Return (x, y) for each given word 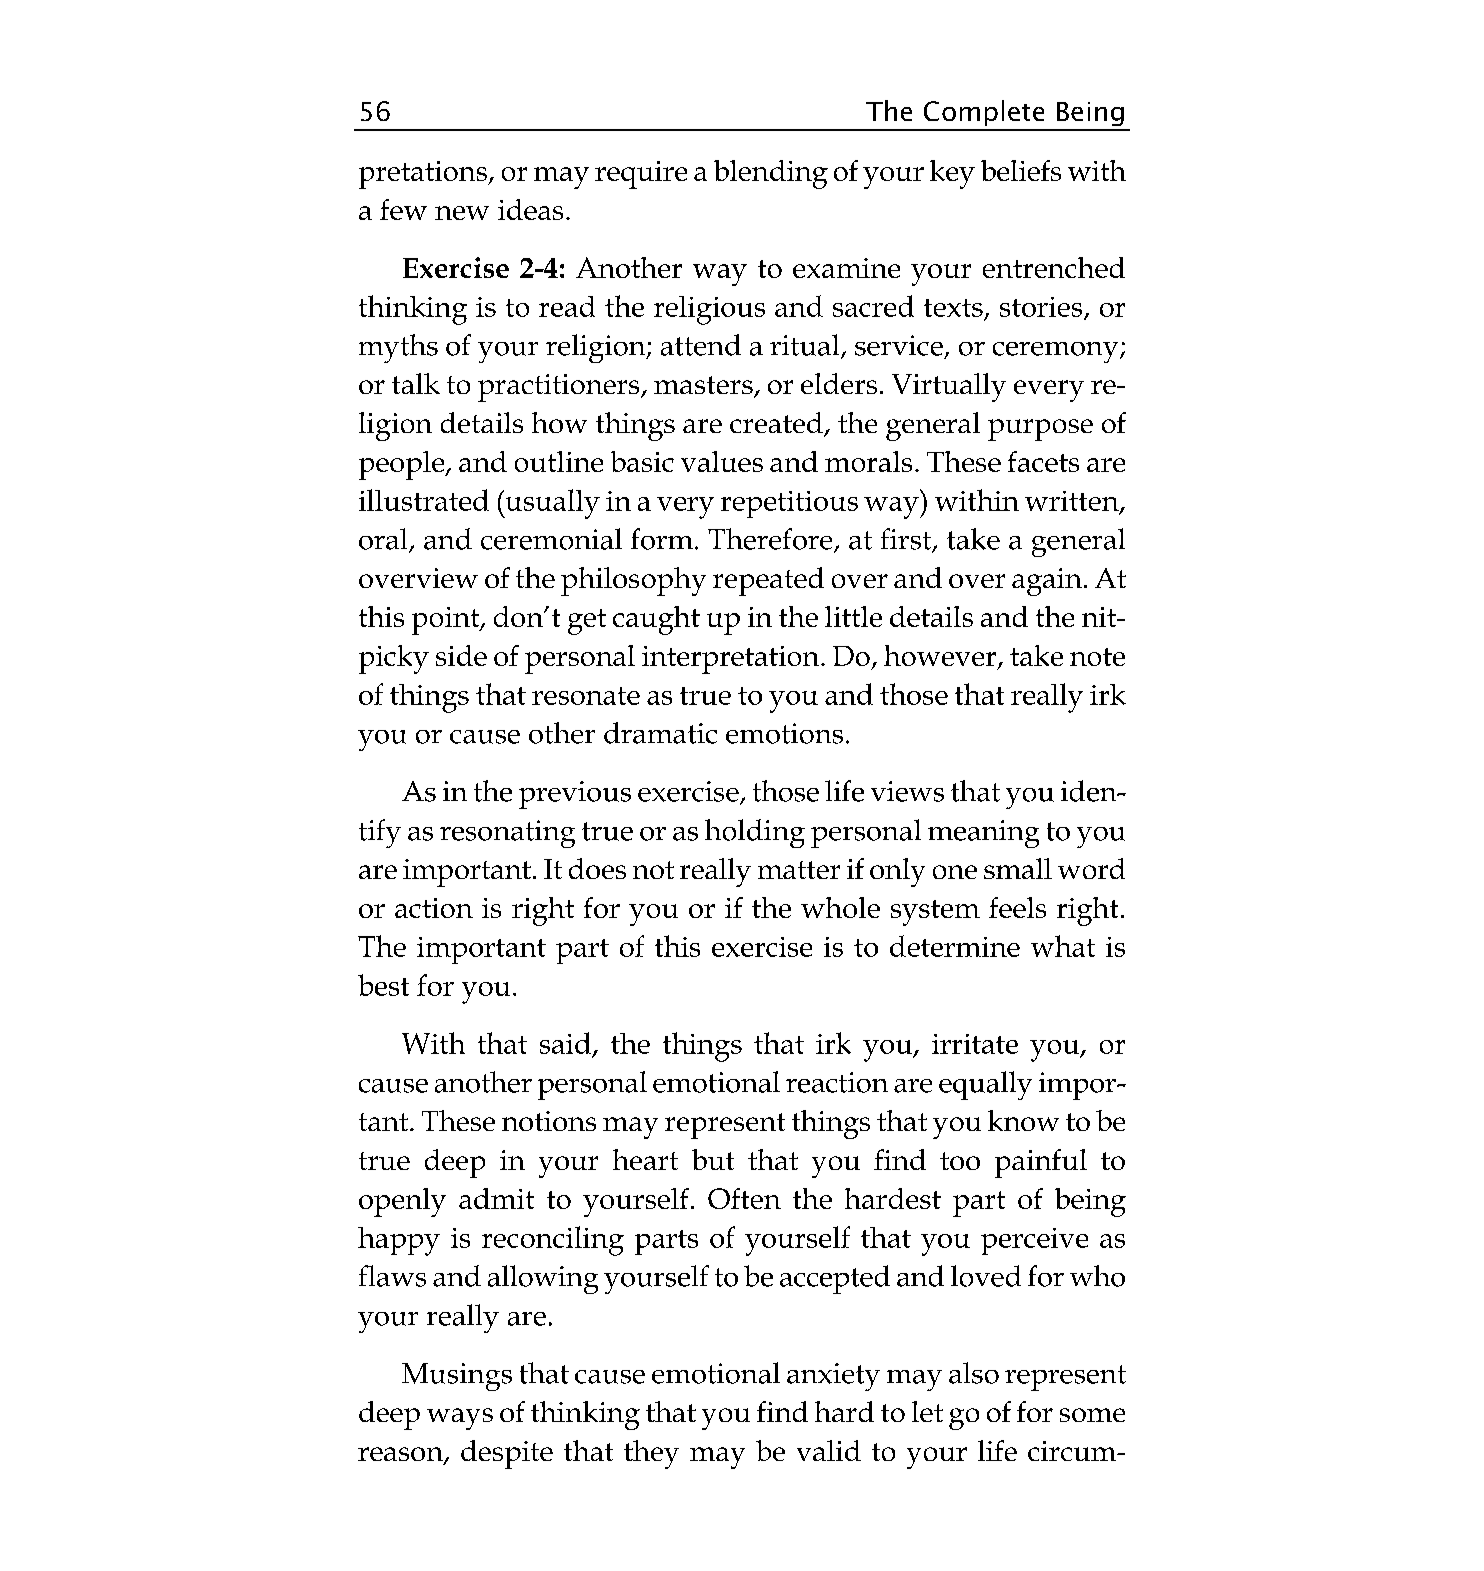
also (974, 1373)
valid (829, 1450)
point (447, 621)
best (383, 985)
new (462, 213)
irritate (975, 1044)
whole (840, 907)
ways (460, 1419)
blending (771, 174)
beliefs (1021, 170)
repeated (768, 581)
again (1047, 582)
